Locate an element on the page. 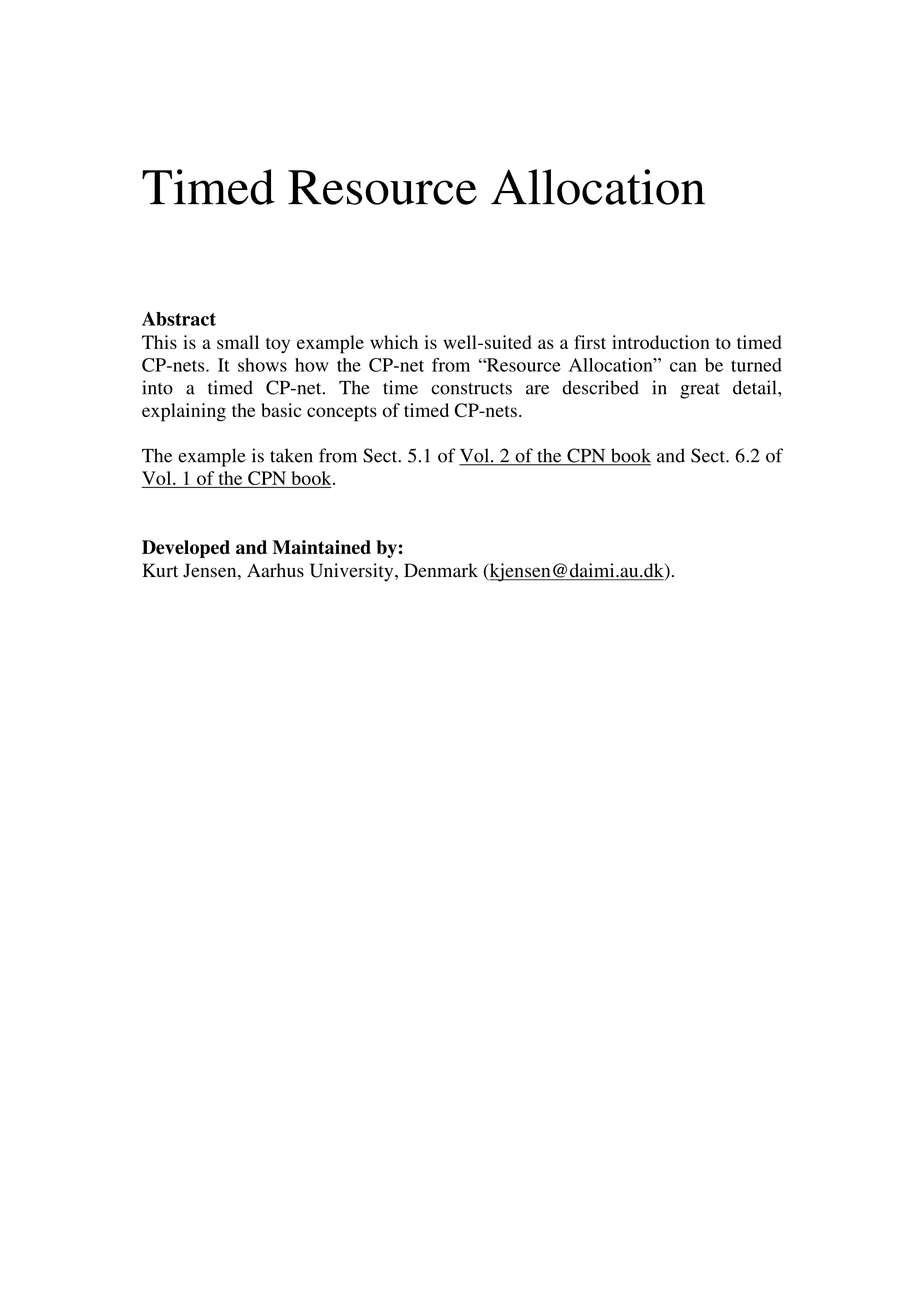  Abstract is located at coordinates (179, 319).
